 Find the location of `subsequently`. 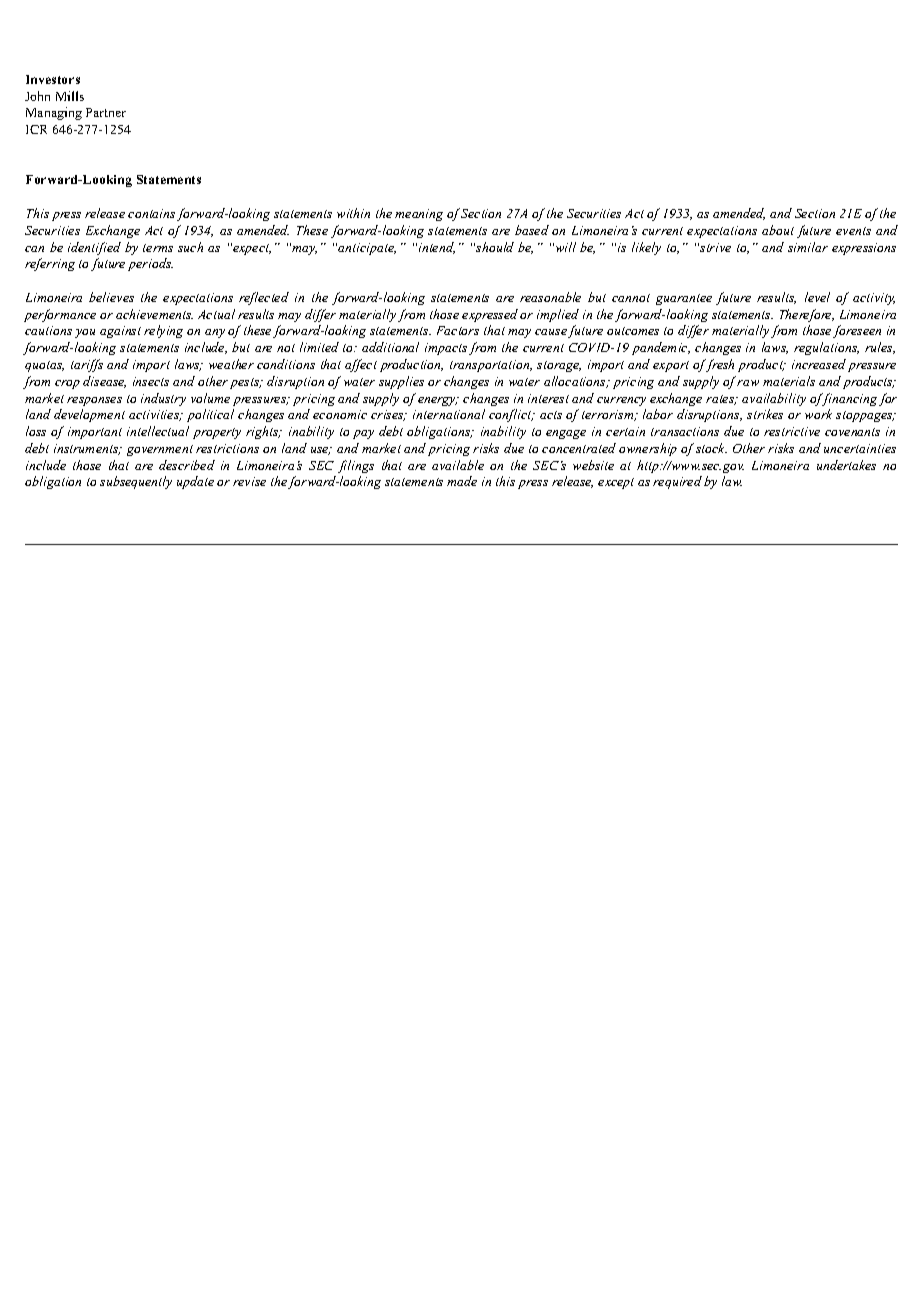

subsequently is located at coordinates (136, 482).
